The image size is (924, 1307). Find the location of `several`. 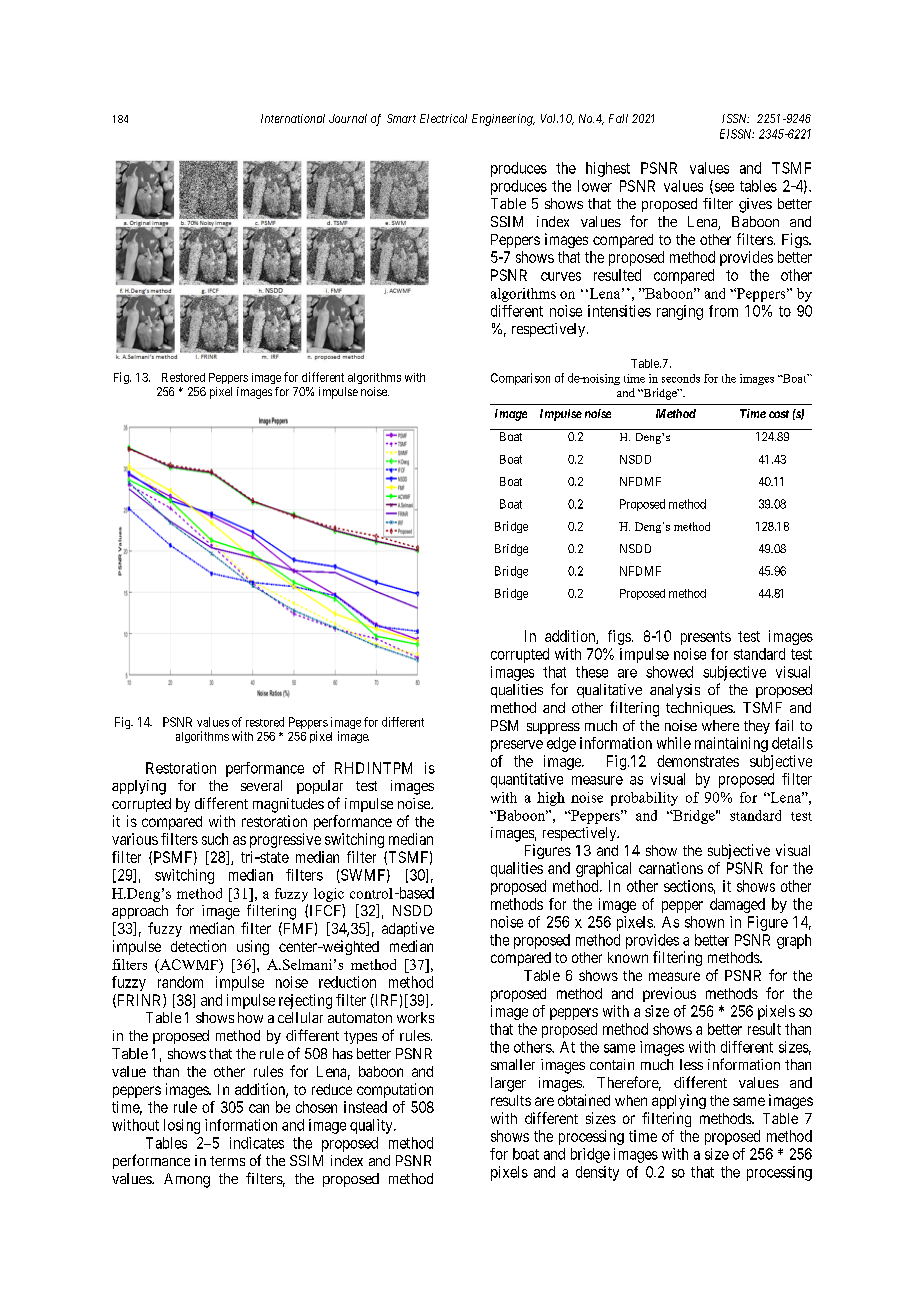

several is located at coordinates (261, 785).
